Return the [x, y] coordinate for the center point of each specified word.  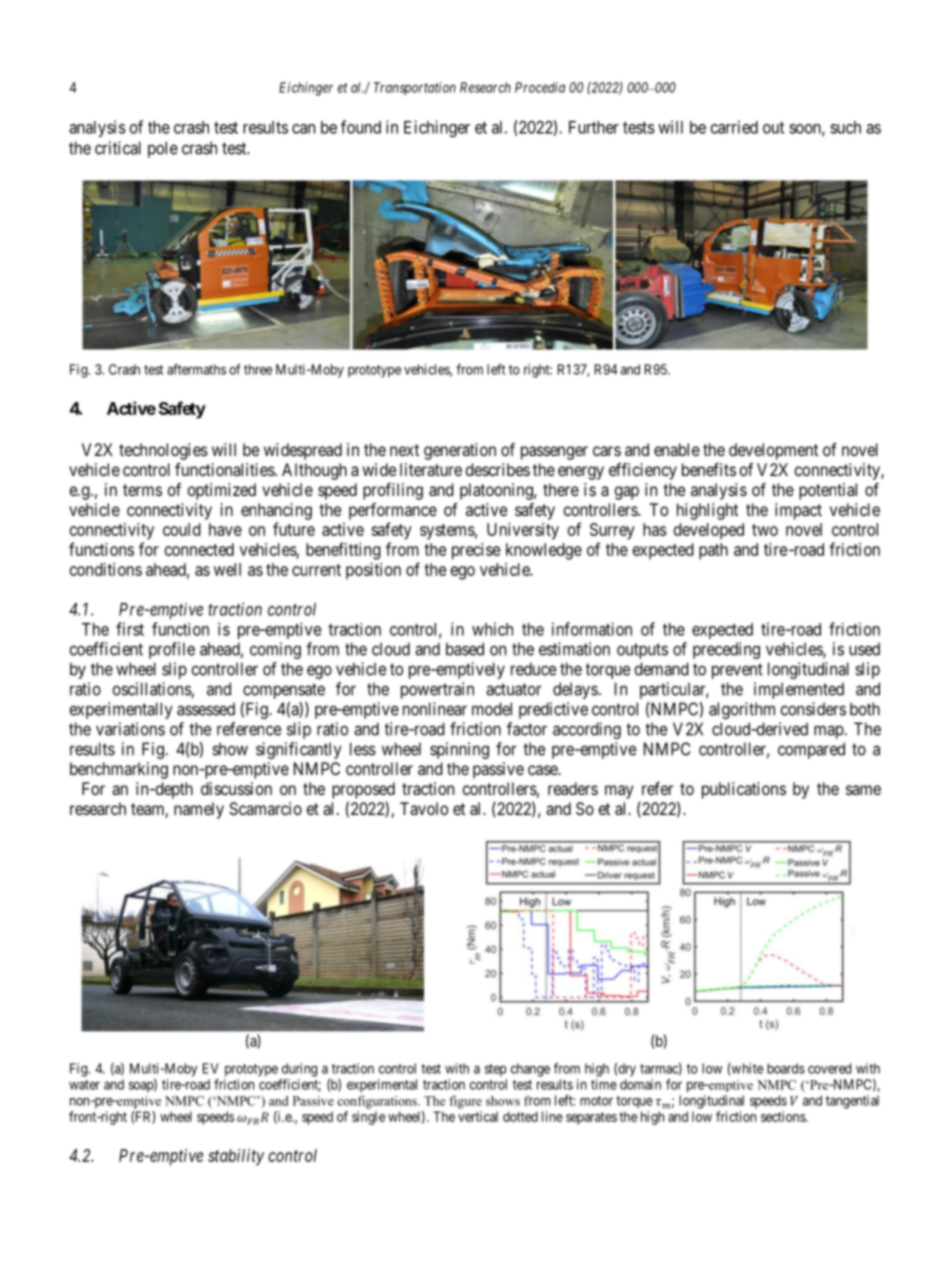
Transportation [415, 88]
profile [172, 650]
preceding [726, 650]
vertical [478, 1116]
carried [734, 127]
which [492, 629]
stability [236, 1157]
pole [163, 149]
